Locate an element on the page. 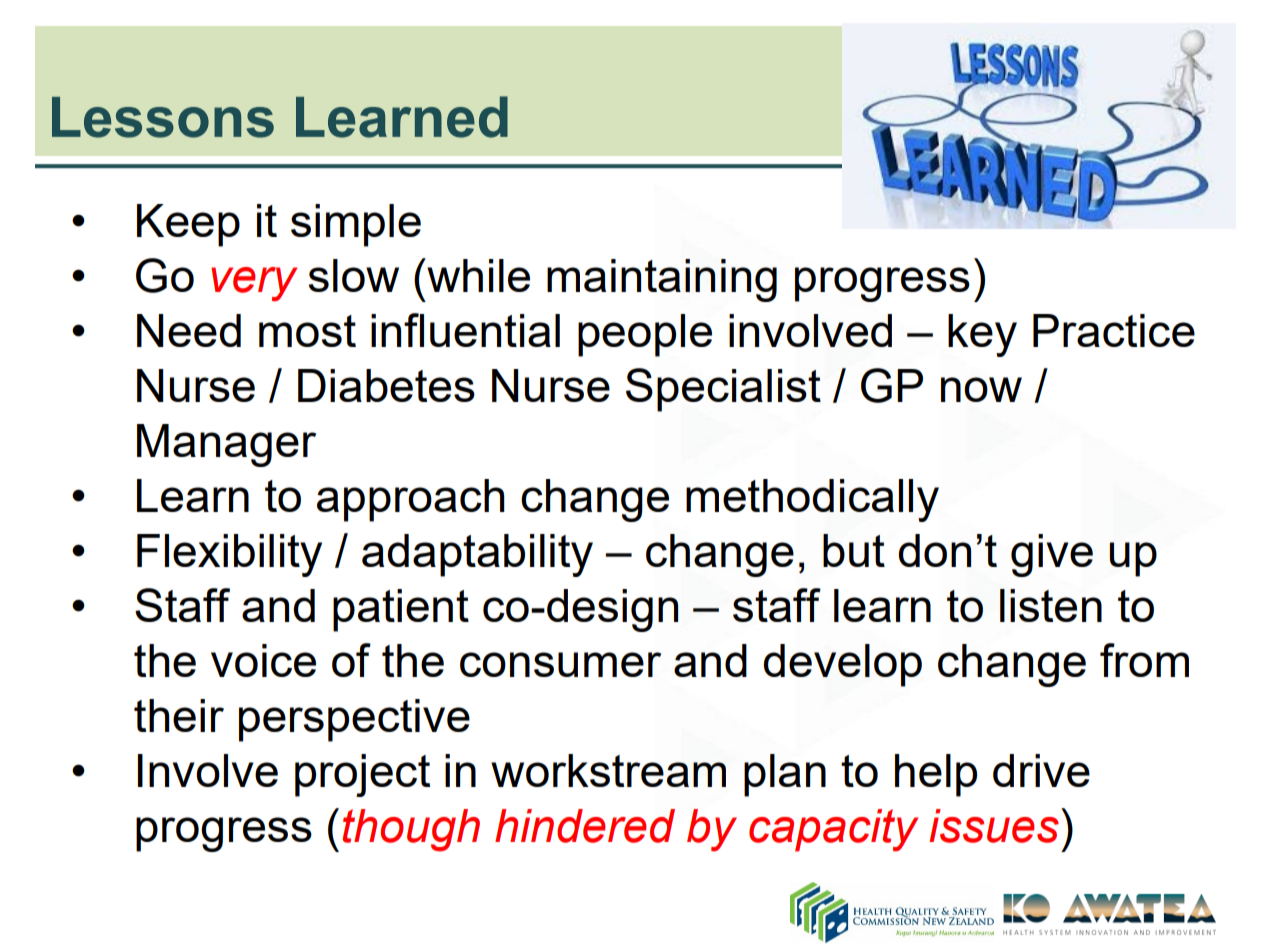 This document has height=952, width=1270. listen is located at coordinates (1051, 605).
